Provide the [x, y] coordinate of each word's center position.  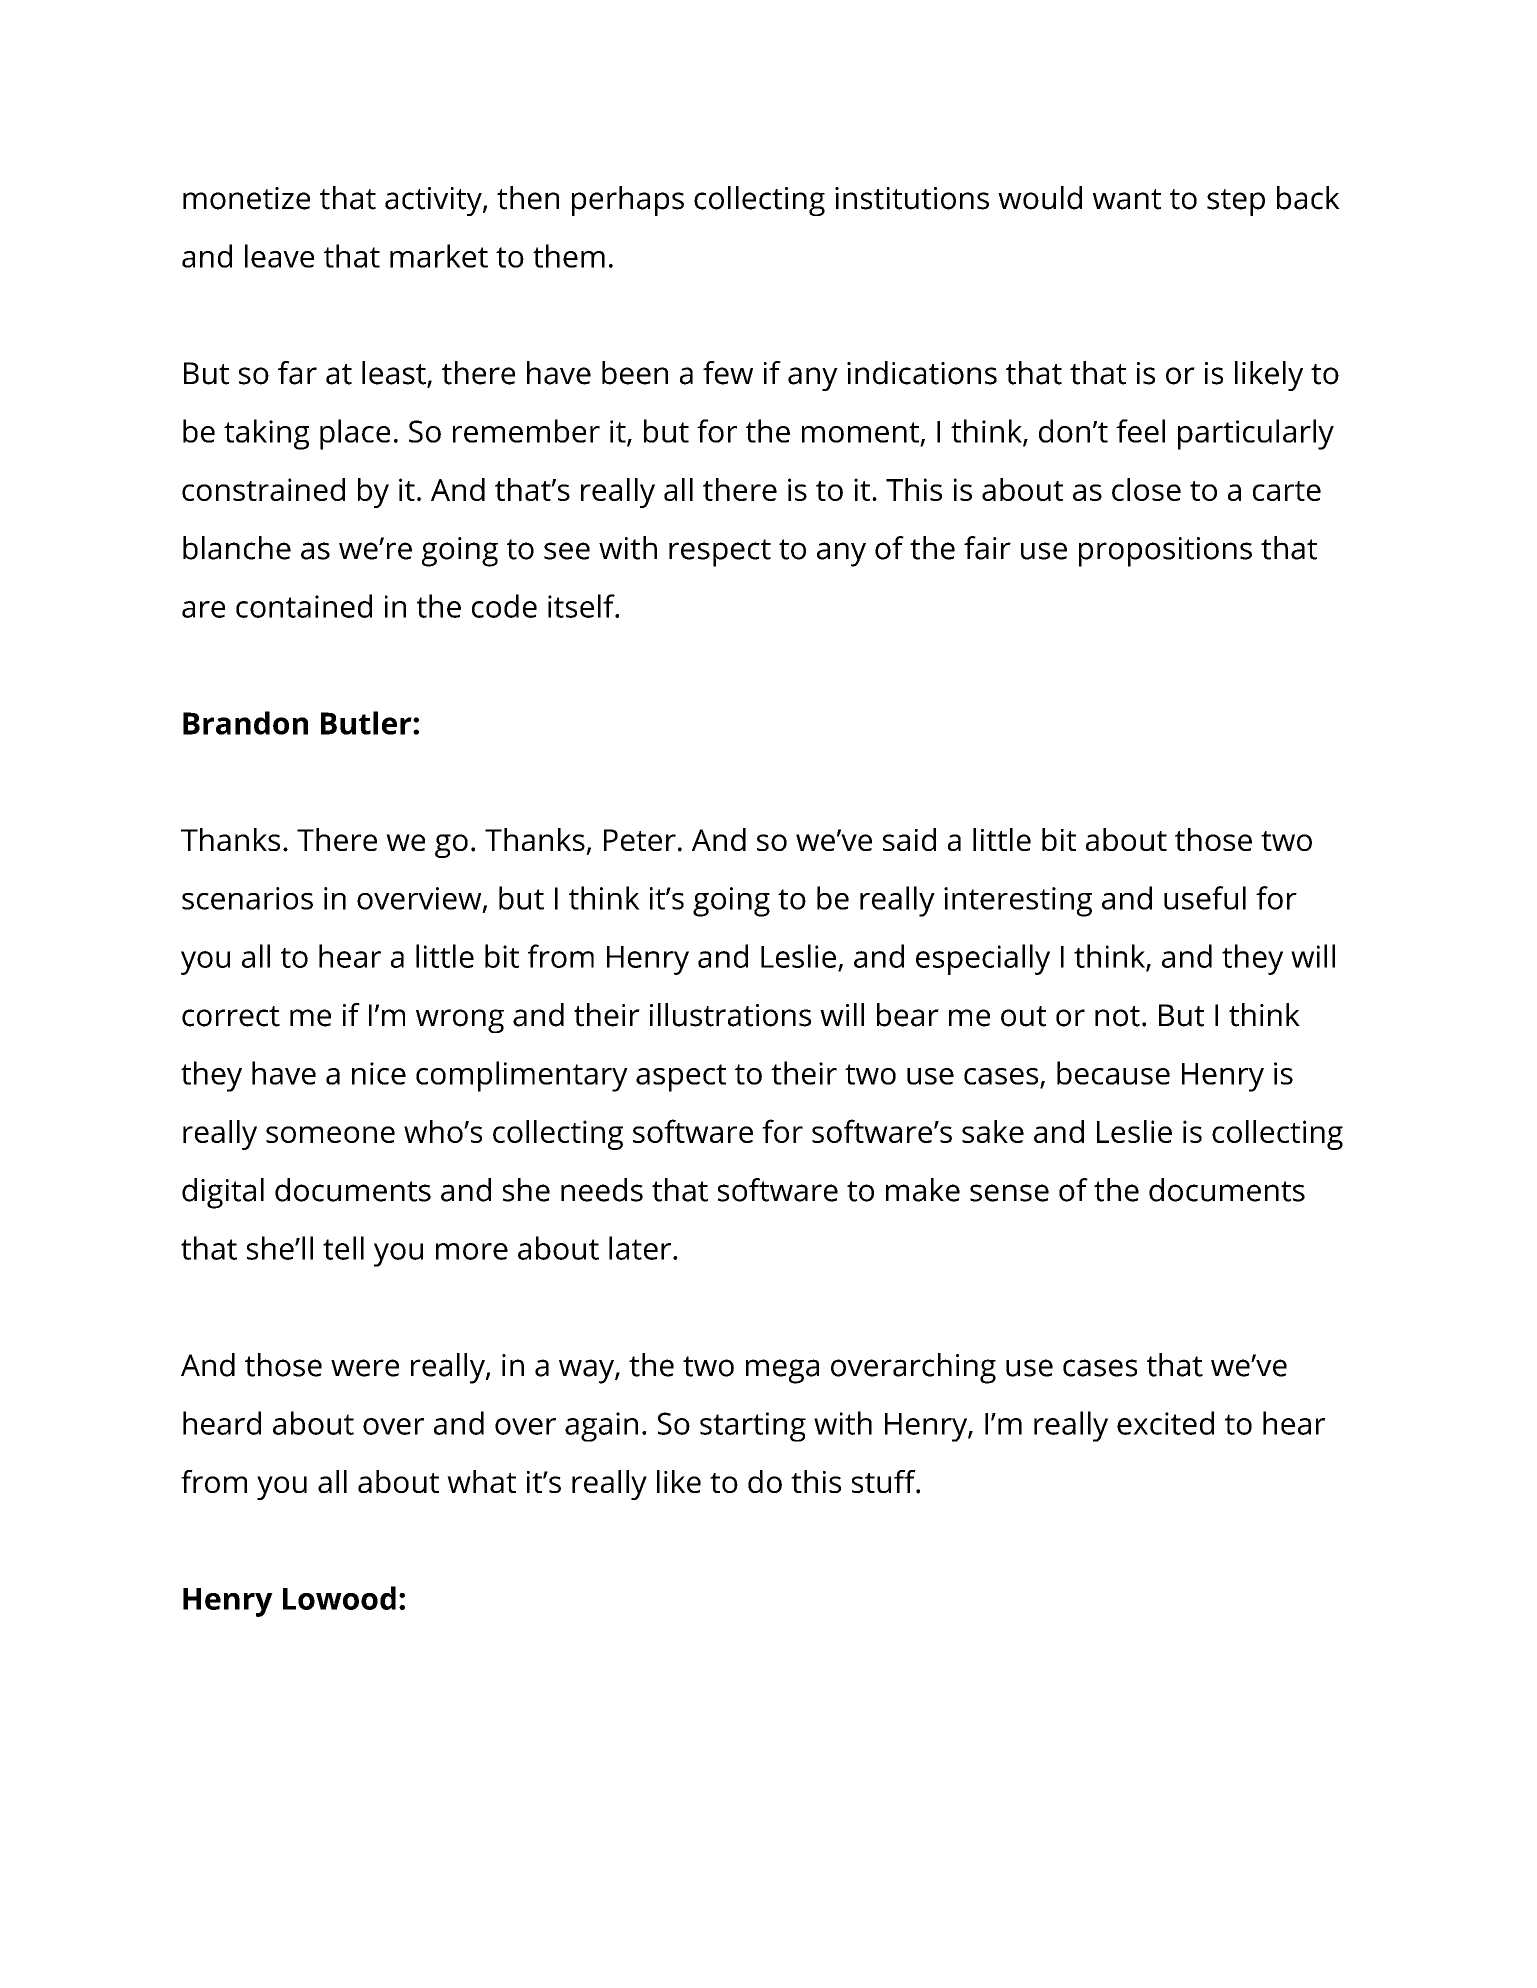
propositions [1165, 552]
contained [304, 606]
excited [1165, 1423]
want [1127, 199]
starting [753, 1427]
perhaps [628, 201]
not [1117, 1016]
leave [279, 256]
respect [720, 553]
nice [379, 1073]
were [365, 1368]
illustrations [730, 1015]
